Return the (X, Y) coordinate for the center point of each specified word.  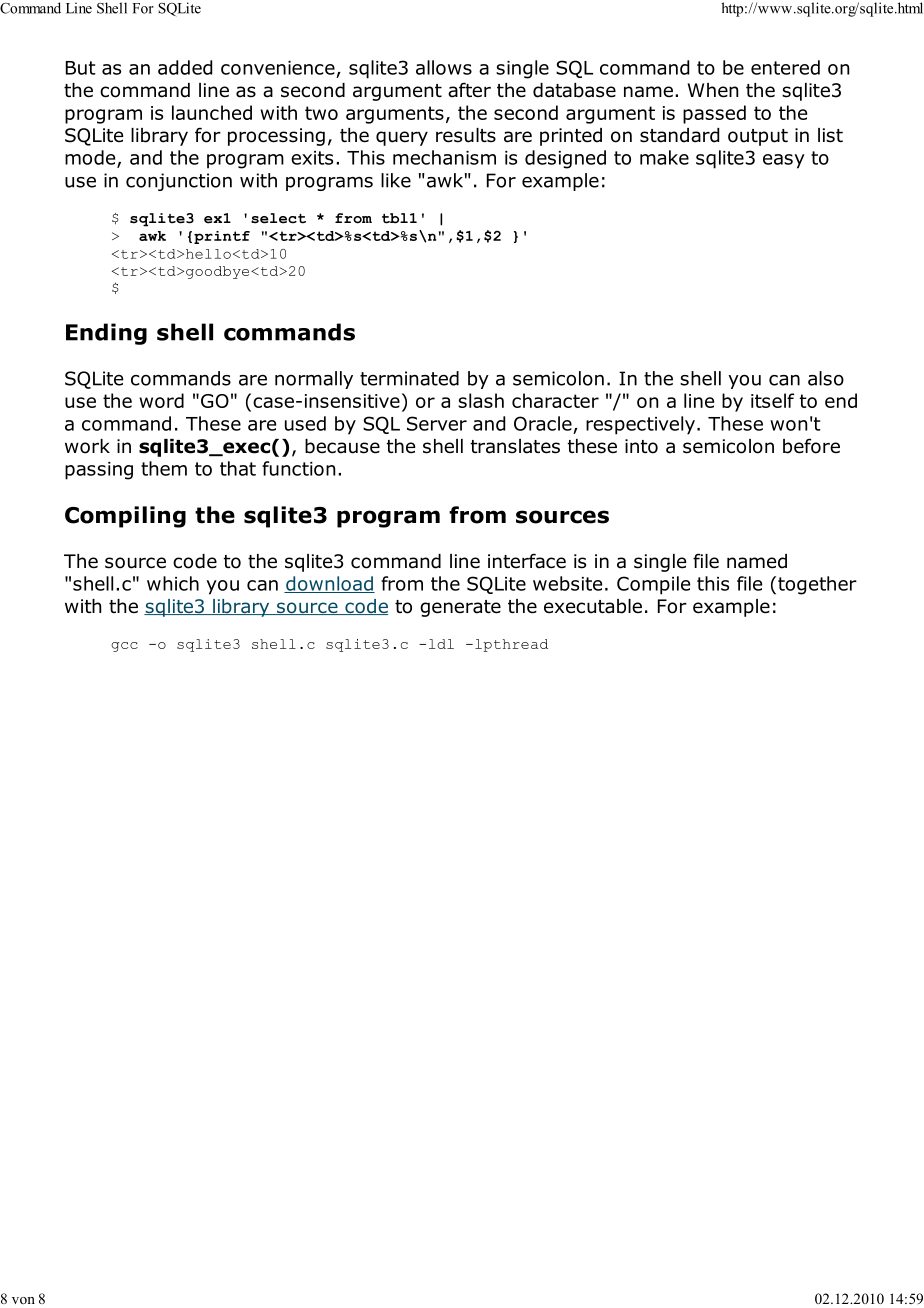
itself (772, 400)
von (23, 1300)
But (81, 68)
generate (460, 608)
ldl (441, 644)
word (161, 400)
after (469, 90)
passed (714, 114)
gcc (124, 647)
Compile (653, 585)
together (817, 585)
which (173, 583)
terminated (409, 378)
